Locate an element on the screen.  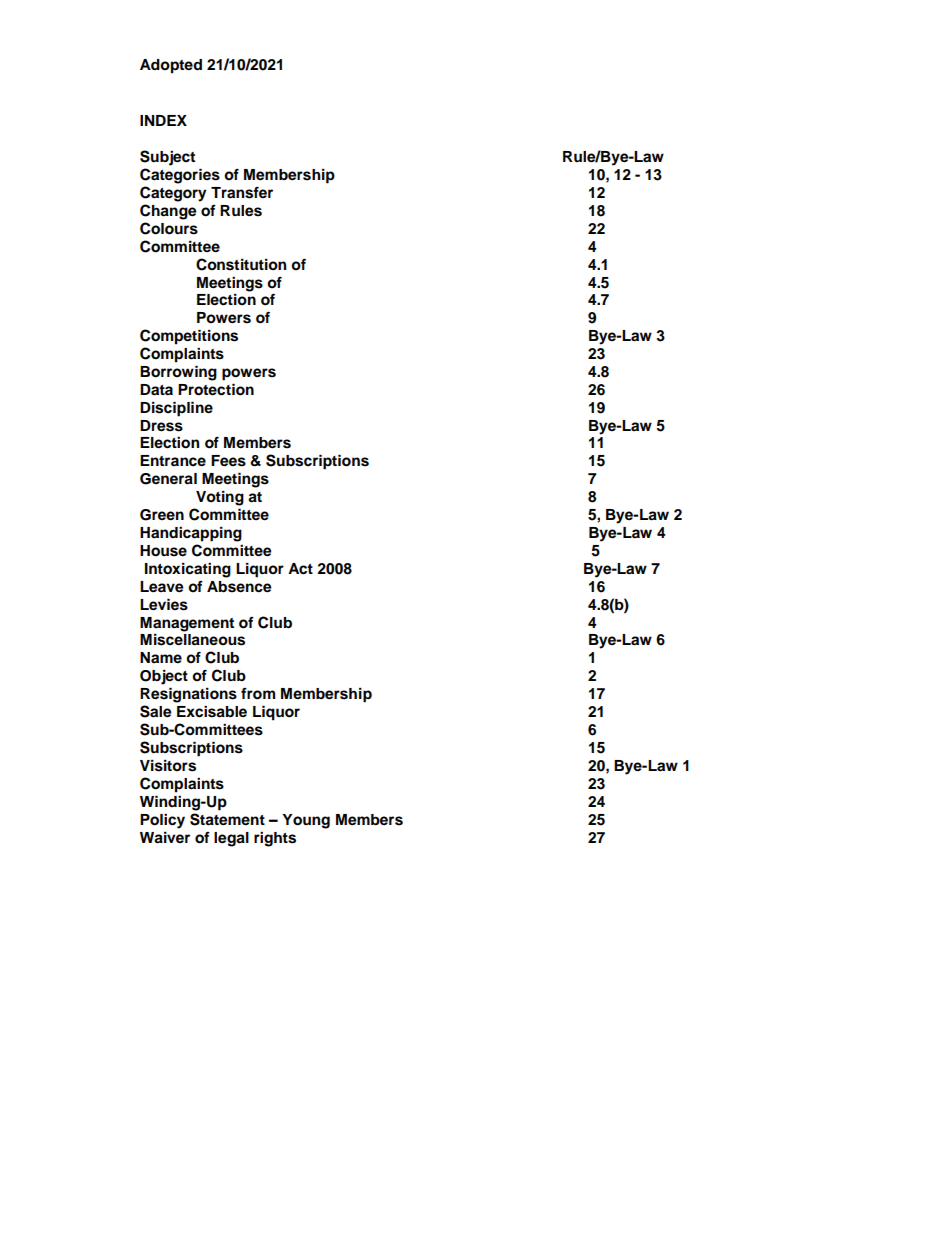
Act is located at coordinates (300, 569).
